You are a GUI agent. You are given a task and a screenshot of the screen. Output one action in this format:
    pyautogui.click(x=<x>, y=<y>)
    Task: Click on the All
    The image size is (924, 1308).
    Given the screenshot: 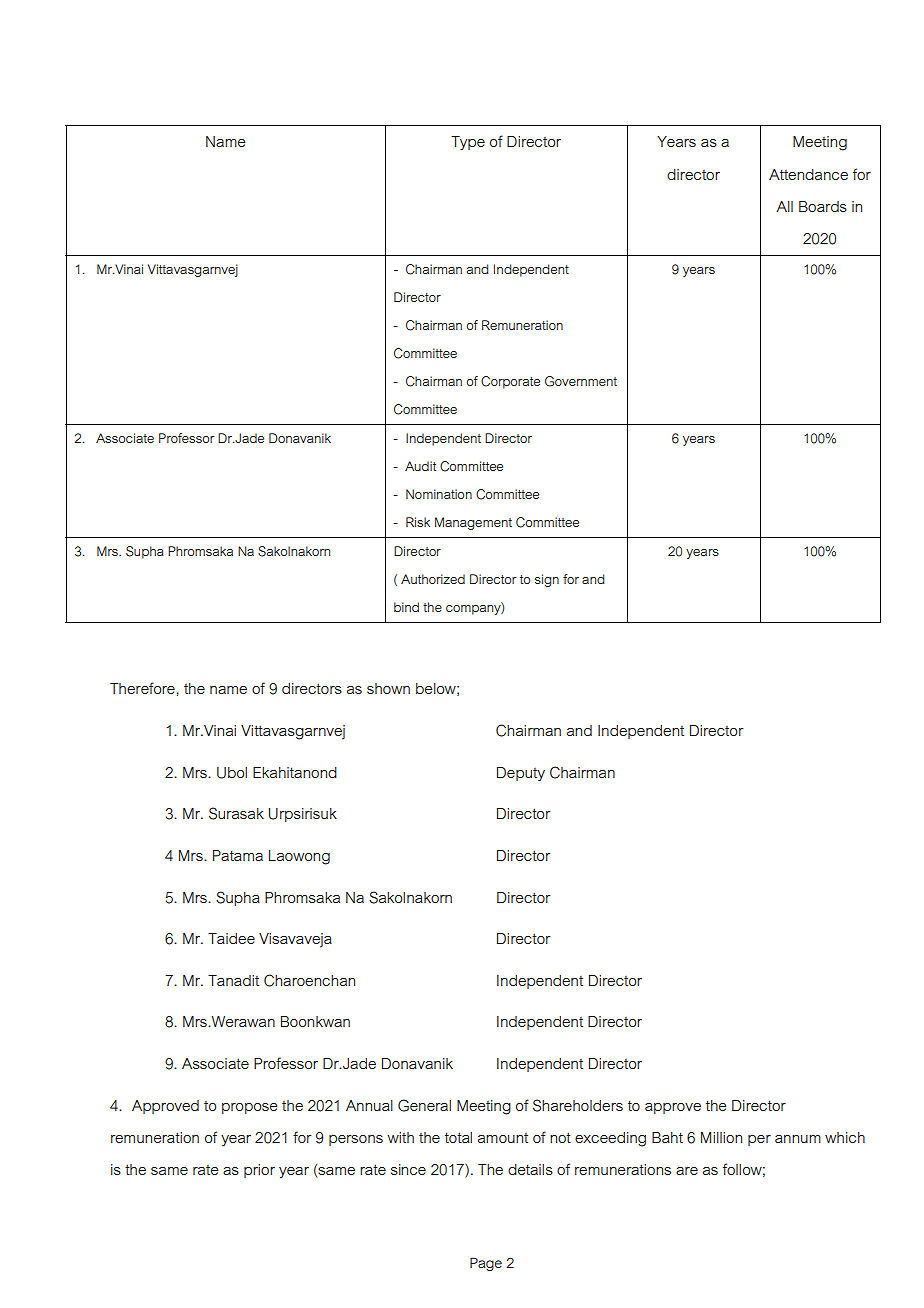 What is the action you would take?
    pyautogui.click(x=784, y=206)
